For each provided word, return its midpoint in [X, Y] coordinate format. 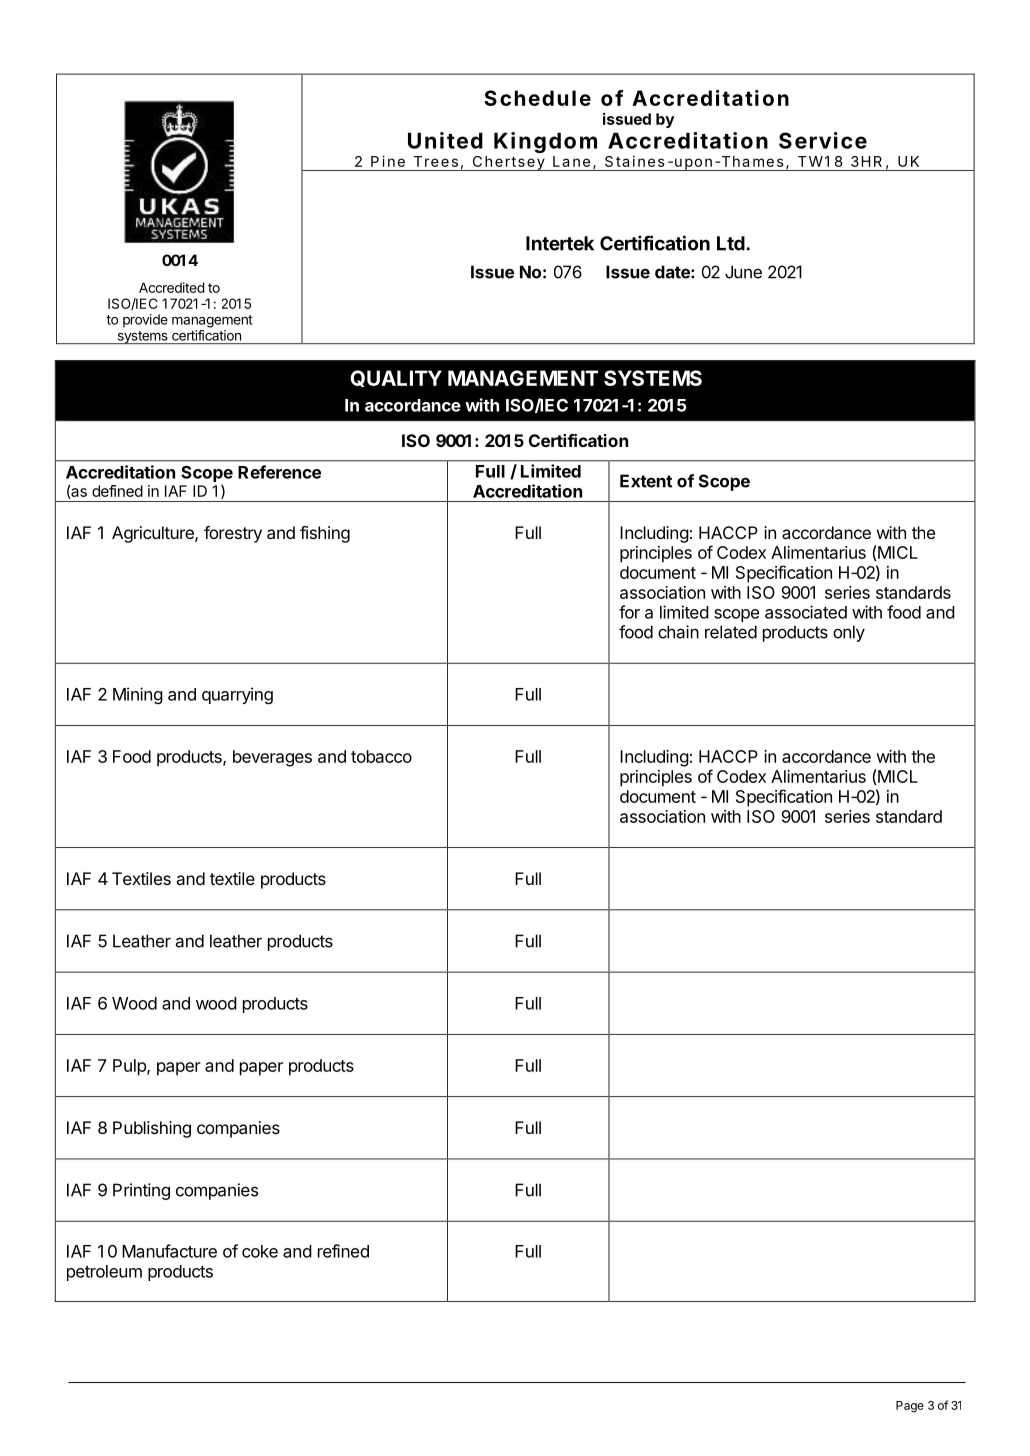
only [849, 633]
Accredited [171, 287]
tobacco [381, 756]
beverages [272, 758]
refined [343, 1251]
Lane [571, 161]
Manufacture [169, 1251]
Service [823, 140]
